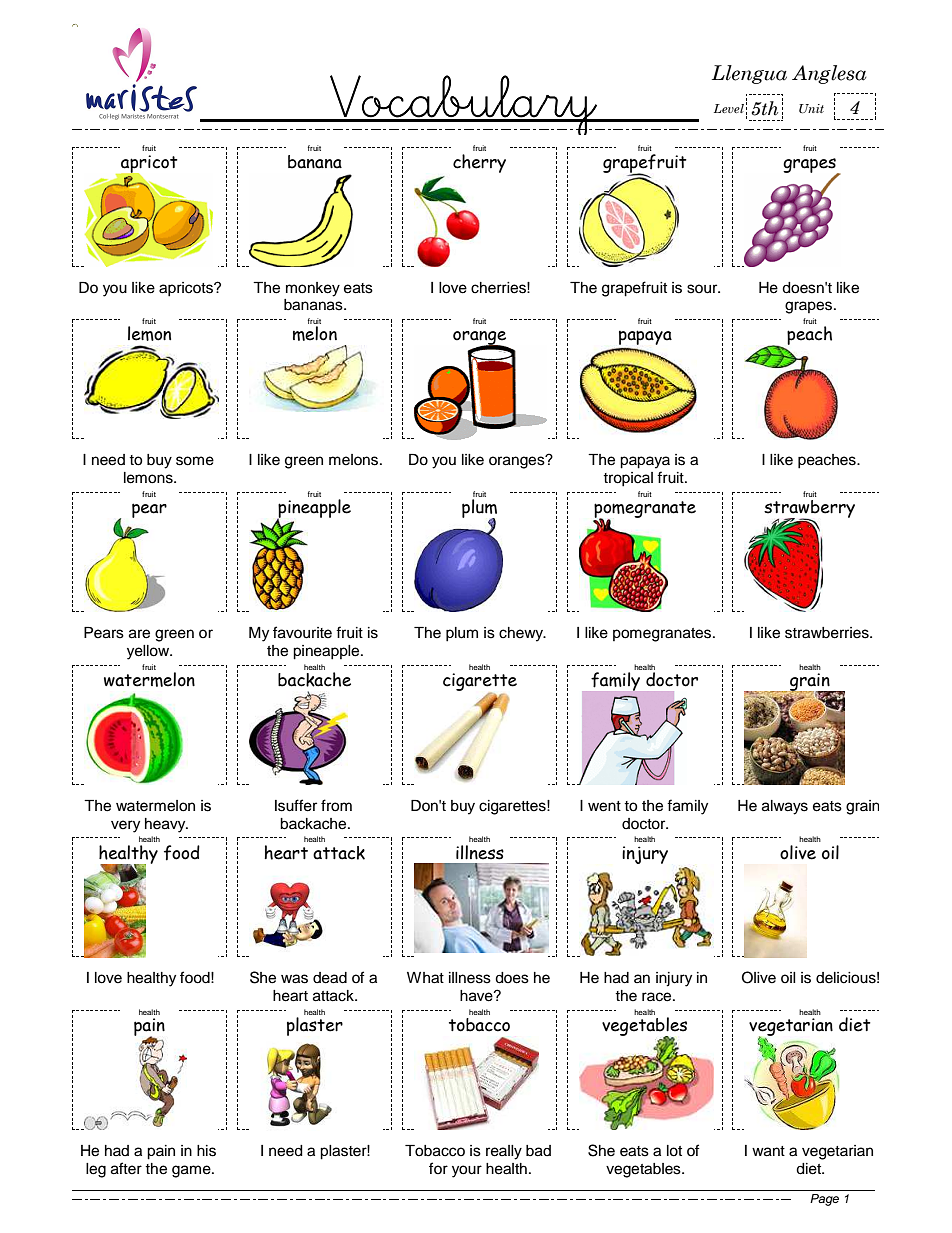 Image resolution: width=952 pixels, height=1233 pixels. What do you see at coordinates (336, 805) in the screenshot?
I see `from` at bounding box center [336, 805].
